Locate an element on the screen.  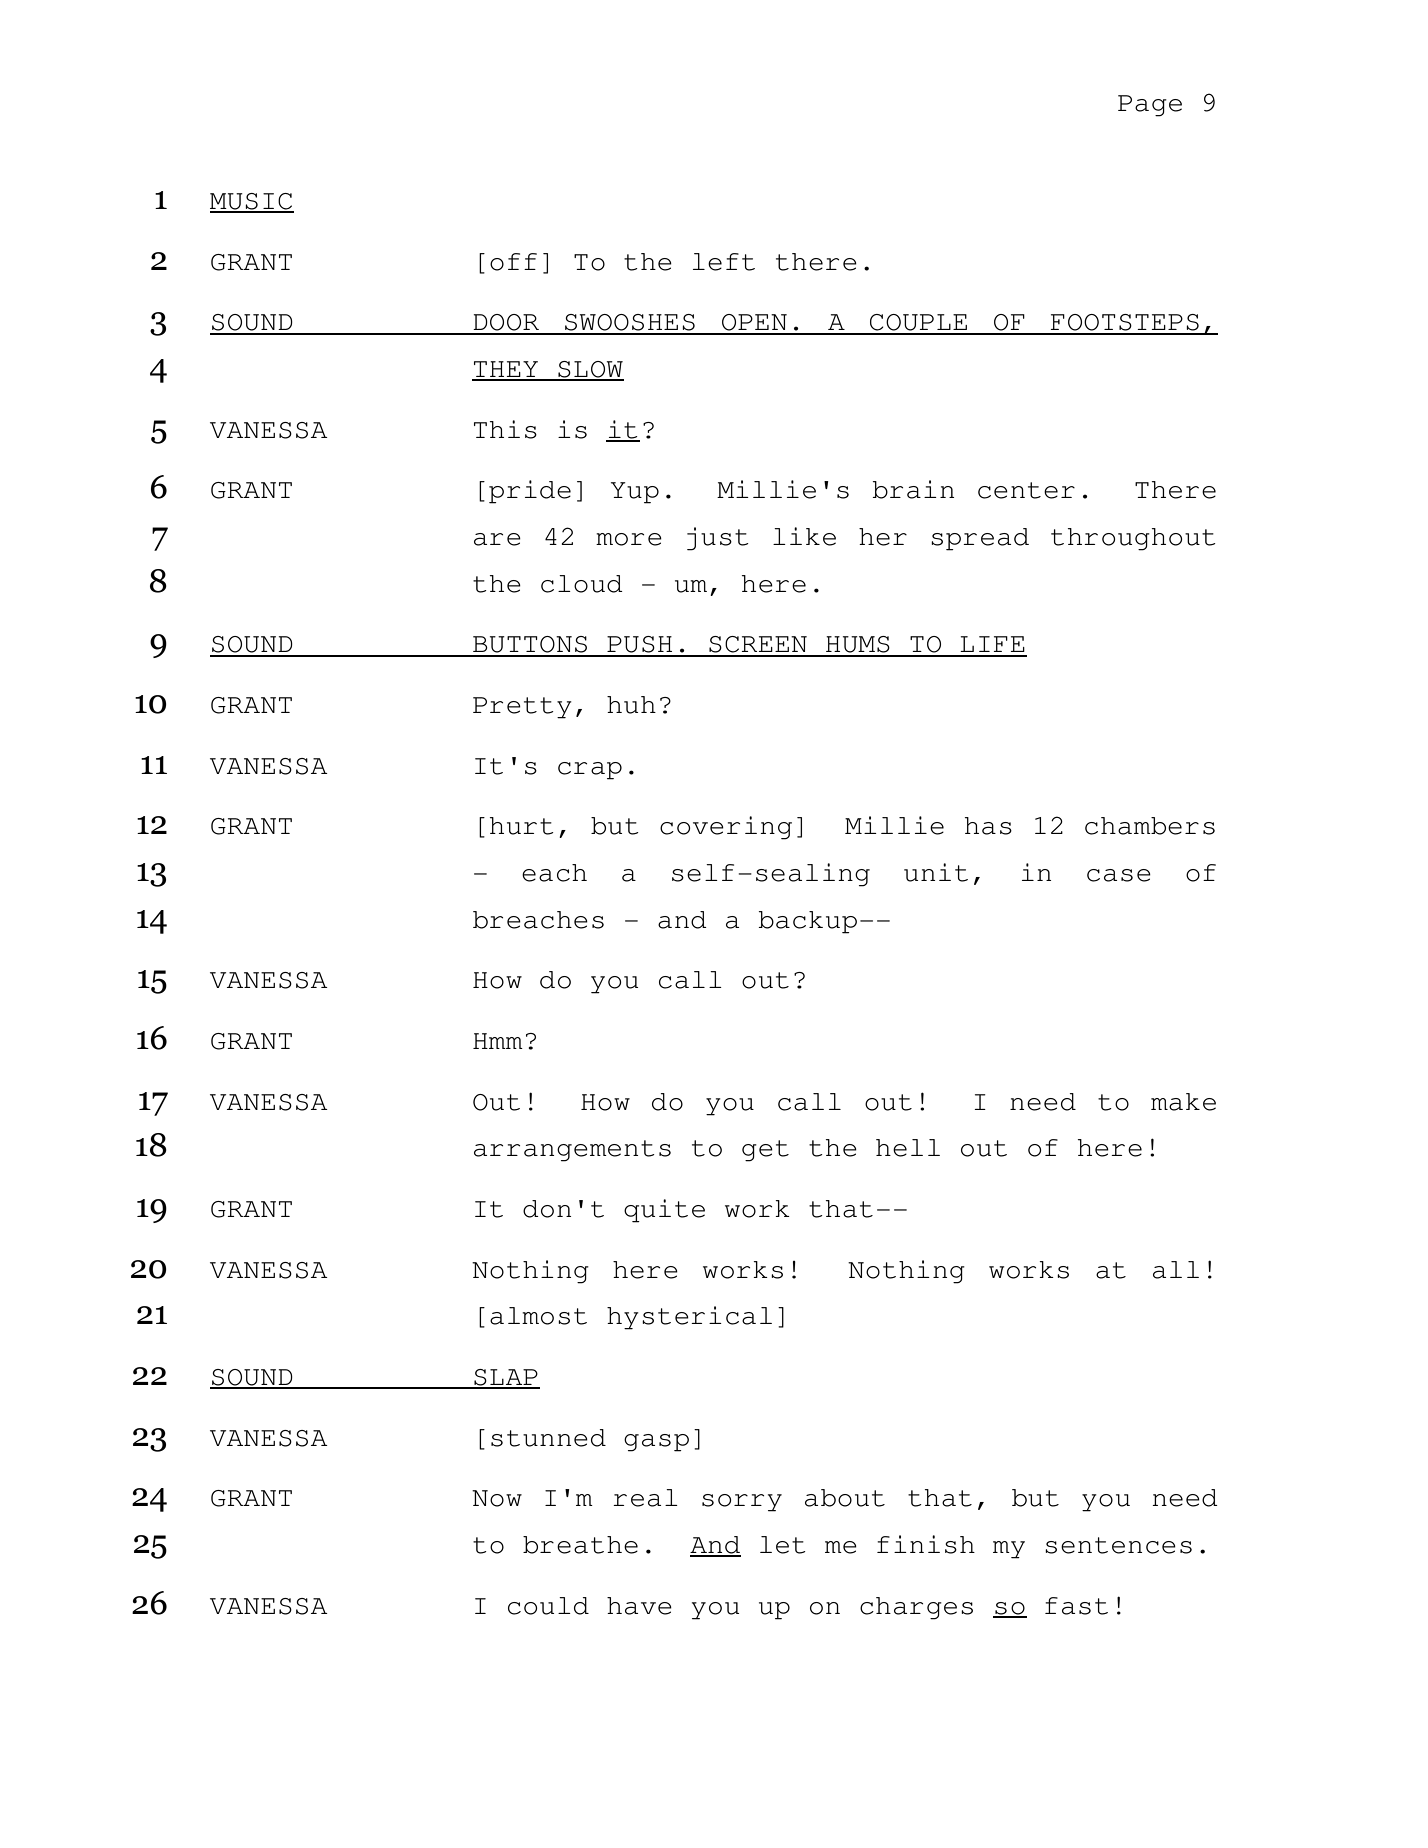
sentences is located at coordinates (1118, 1545).
